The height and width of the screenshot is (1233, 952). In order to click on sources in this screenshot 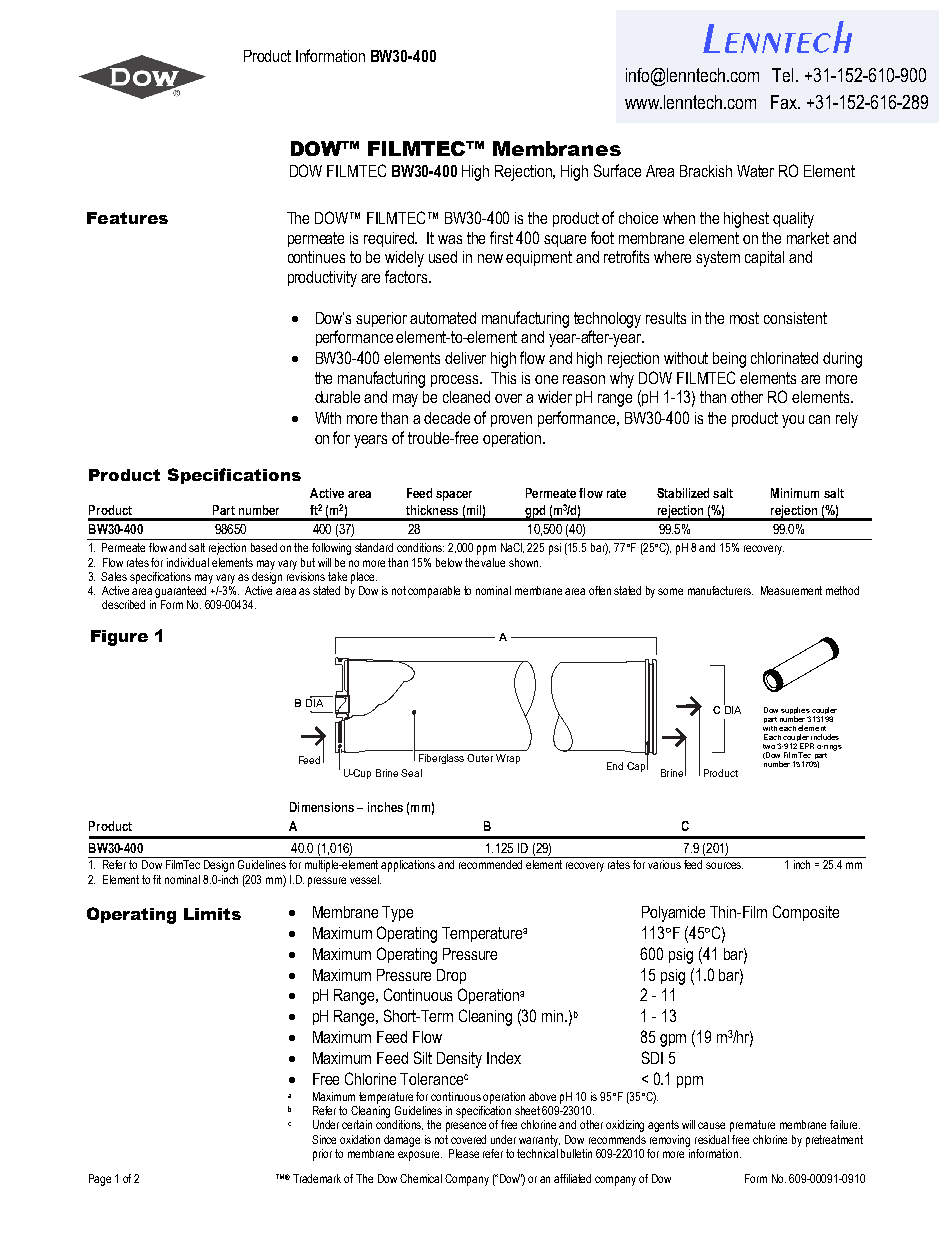, I will do `click(724, 865)`.
